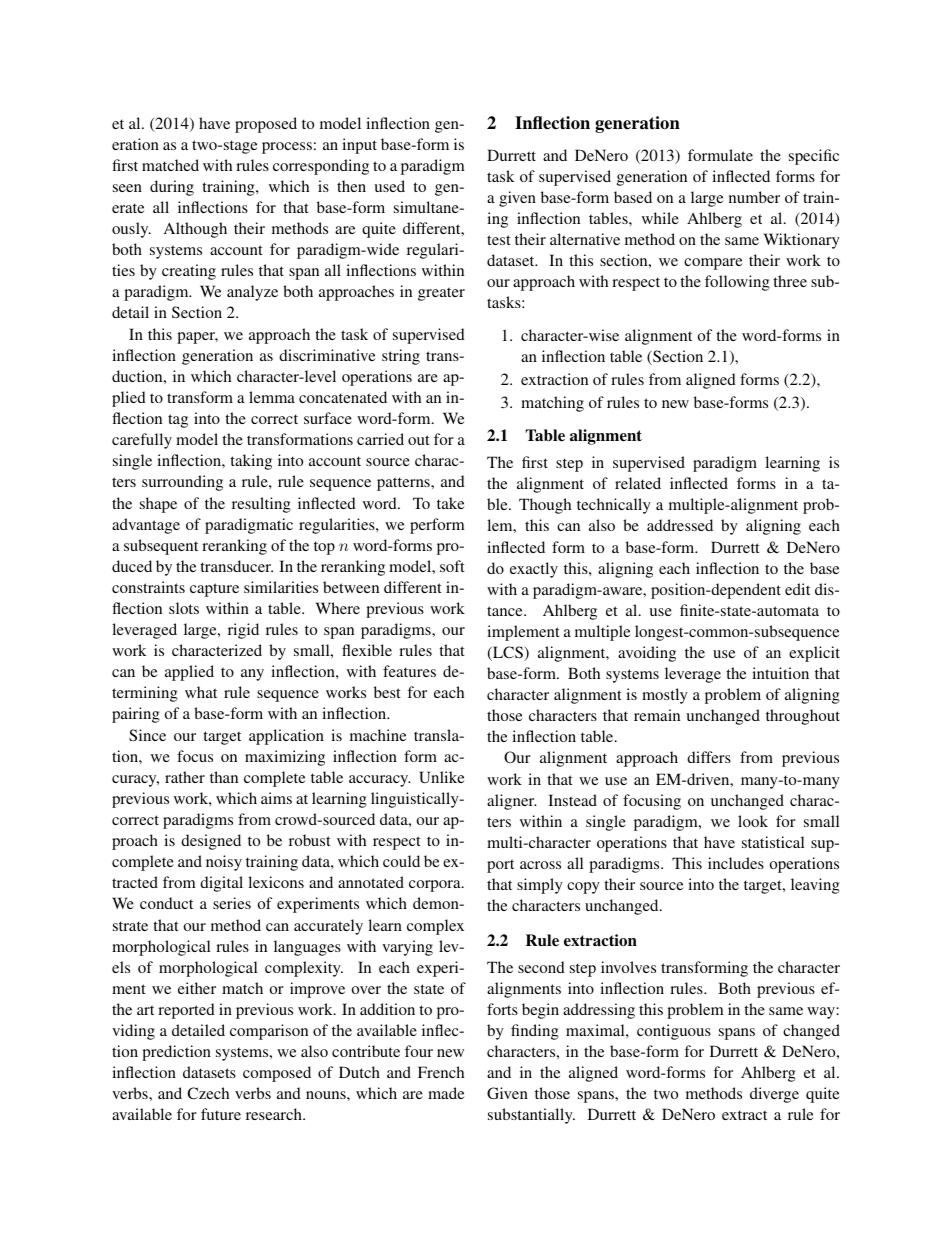 This page has height=1233, width=952. Describe the element at coordinates (737, 283) in the page. I see `following` at that location.
